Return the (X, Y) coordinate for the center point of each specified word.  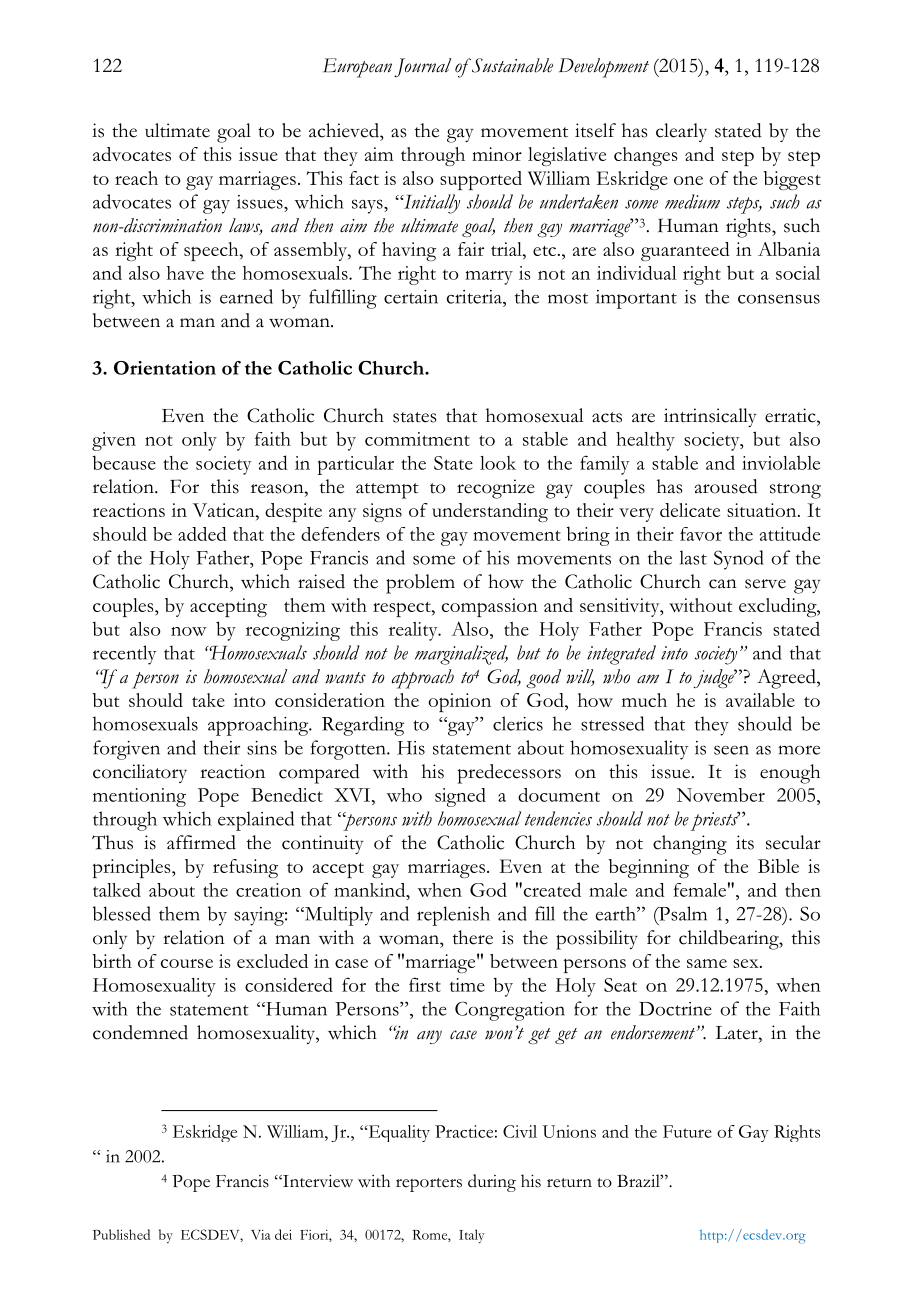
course (187, 963)
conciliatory (140, 773)
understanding (490, 512)
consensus (779, 299)
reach (136, 178)
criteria (475, 297)
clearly (681, 132)
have (185, 273)
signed (460, 797)
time (467, 985)
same (707, 963)
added (202, 534)
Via (260, 1235)
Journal (422, 67)
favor (701, 534)
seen (731, 750)
